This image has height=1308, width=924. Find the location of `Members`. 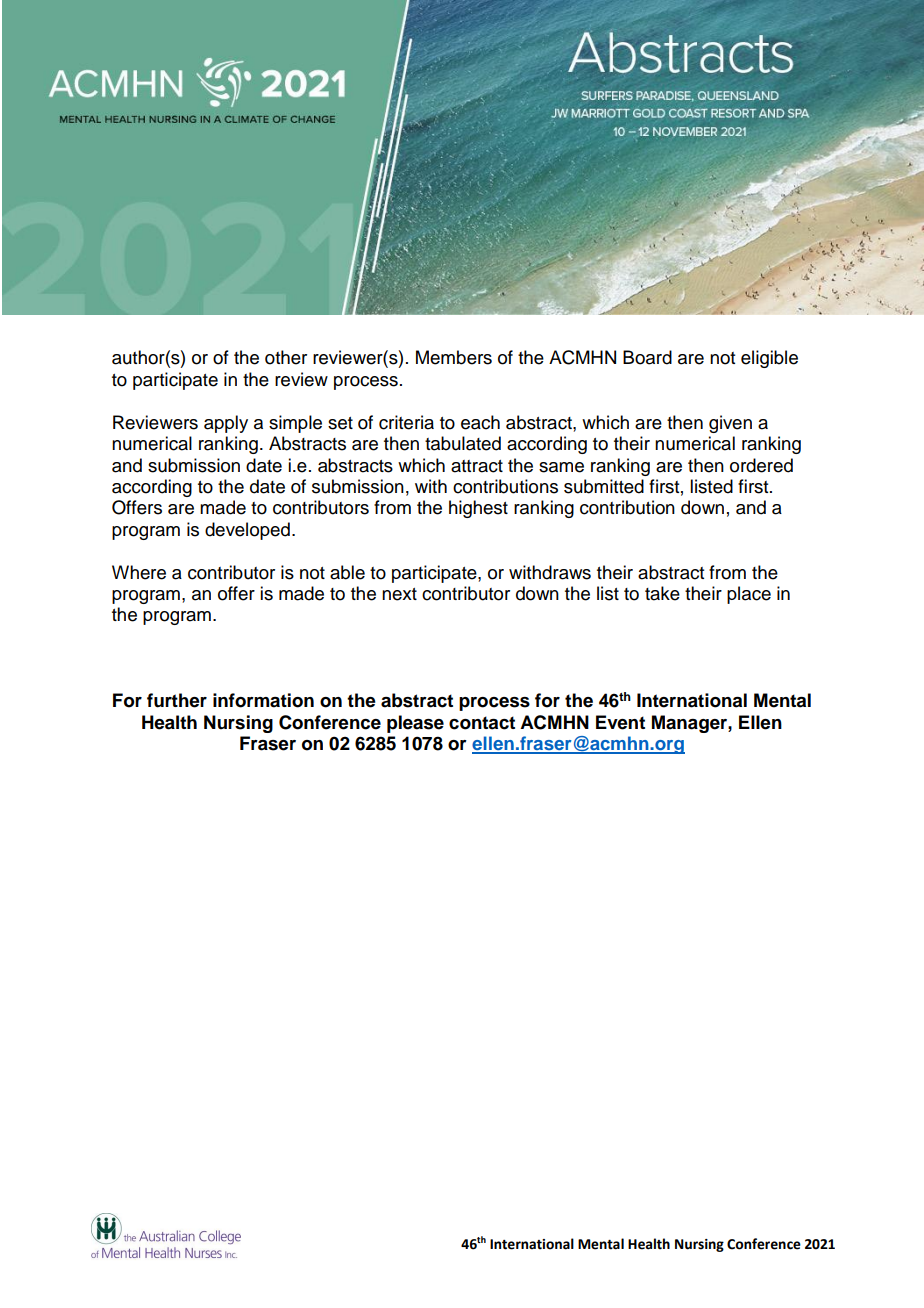

Members is located at coordinates (454, 357).
